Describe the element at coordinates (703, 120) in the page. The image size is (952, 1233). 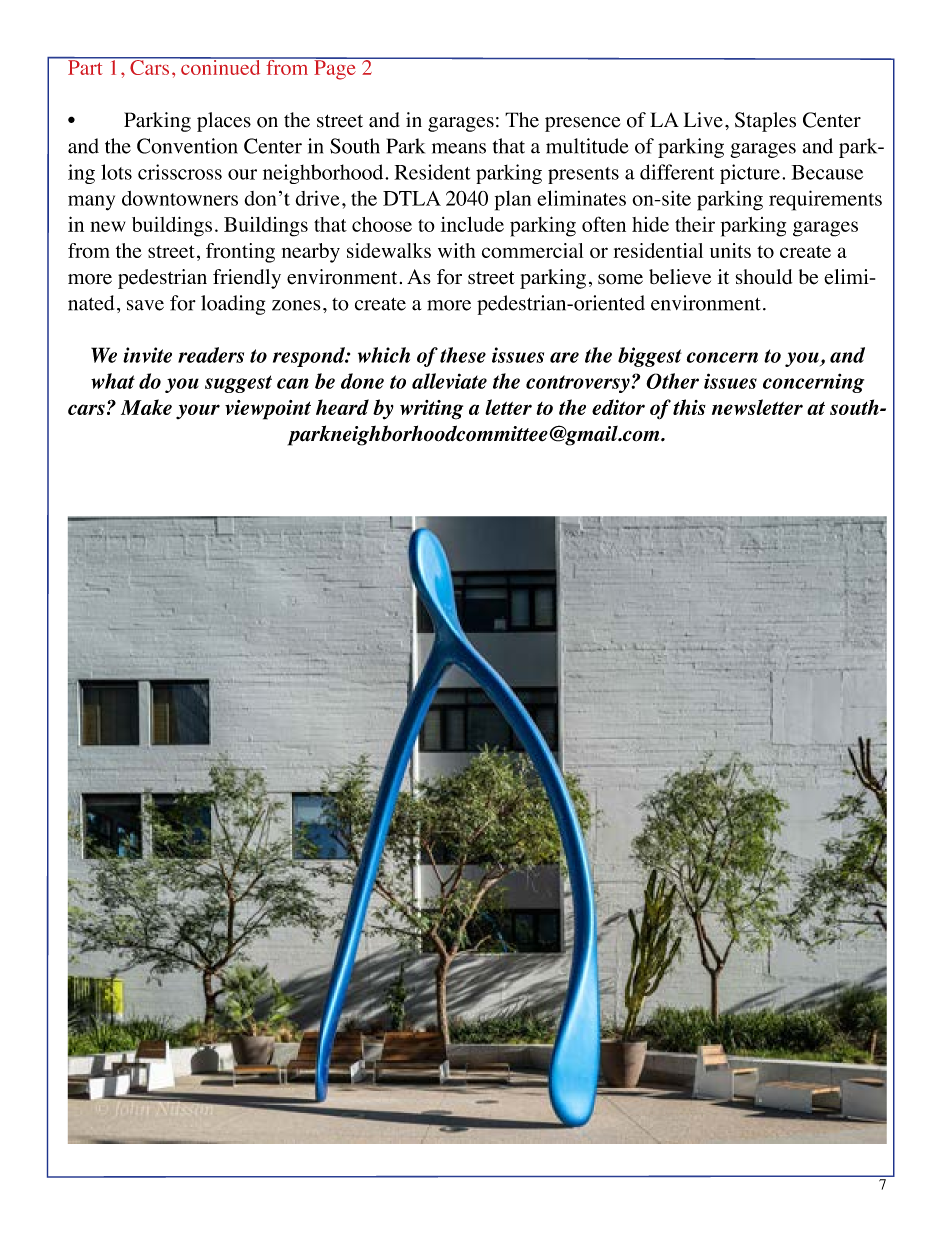
I see `Live` at that location.
